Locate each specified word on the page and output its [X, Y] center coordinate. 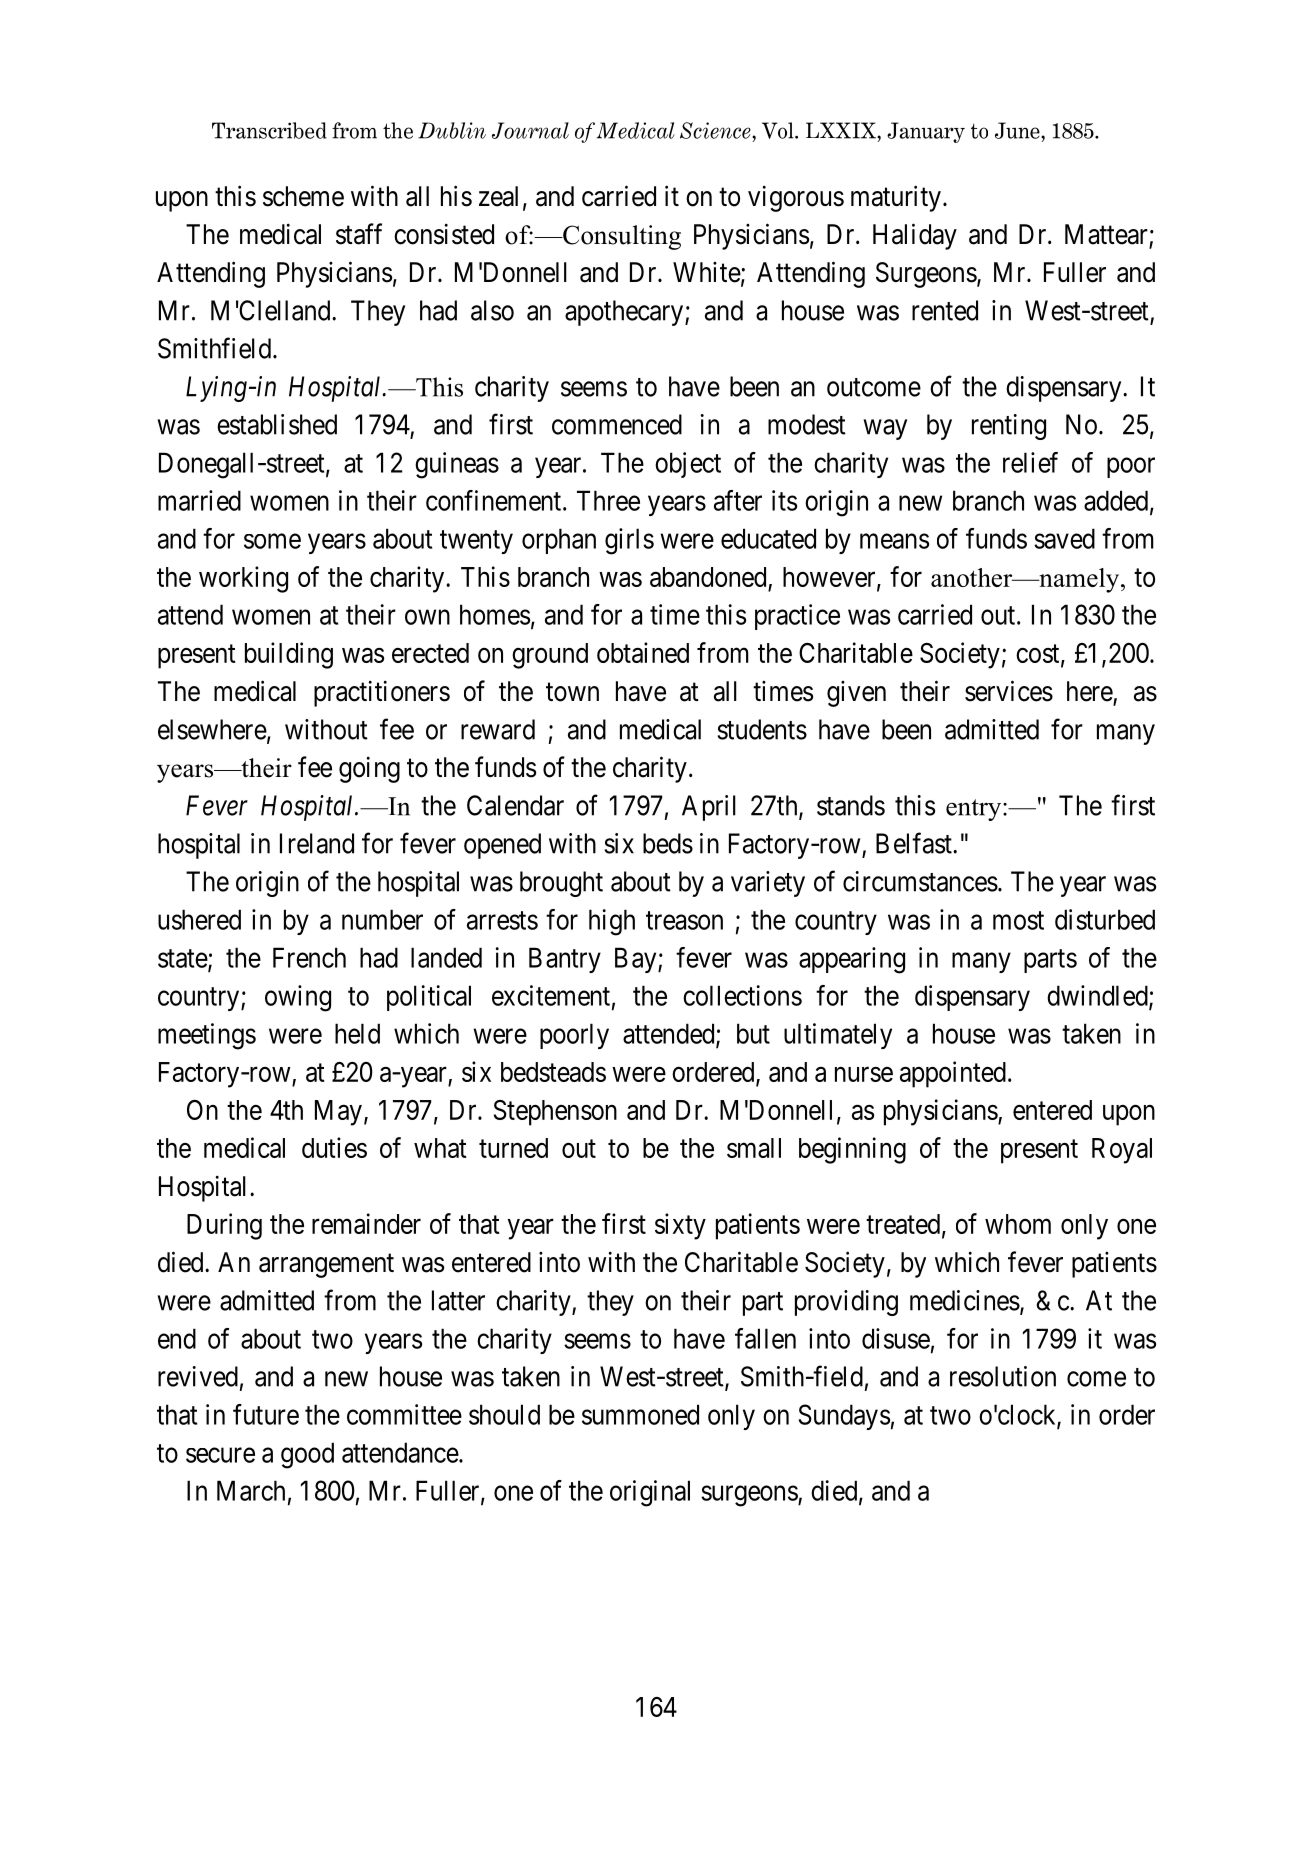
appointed [953, 1074]
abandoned [708, 577]
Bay [637, 960]
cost [1039, 655]
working [243, 579]
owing [298, 998]
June [1018, 130]
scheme [303, 196]
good [307, 1455]
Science [716, 130]
